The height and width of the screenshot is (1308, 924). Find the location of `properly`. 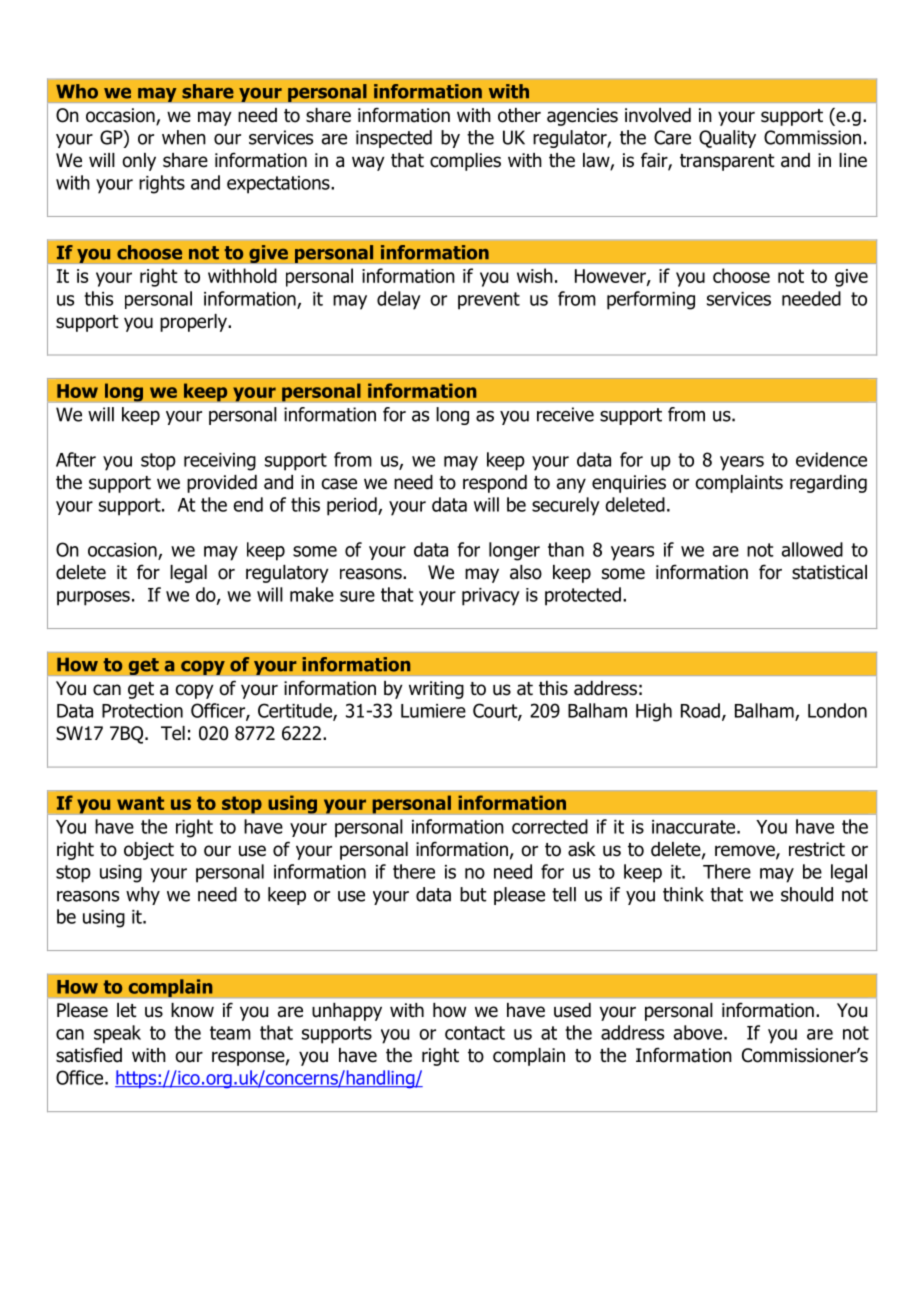

properly is located at coordinates (194, 323).
